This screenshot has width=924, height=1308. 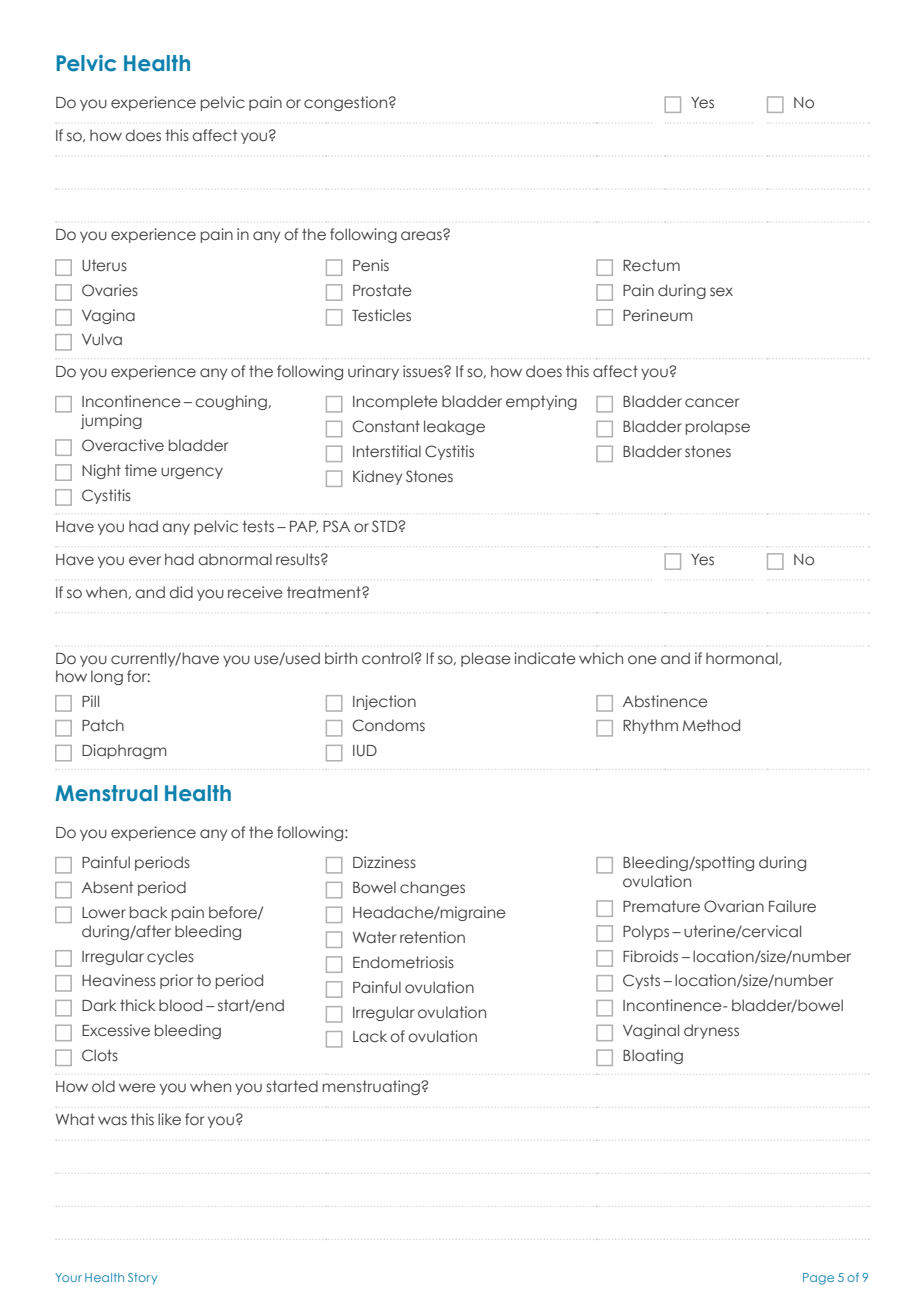 I want to click on back, so click(x=148, y=912).
